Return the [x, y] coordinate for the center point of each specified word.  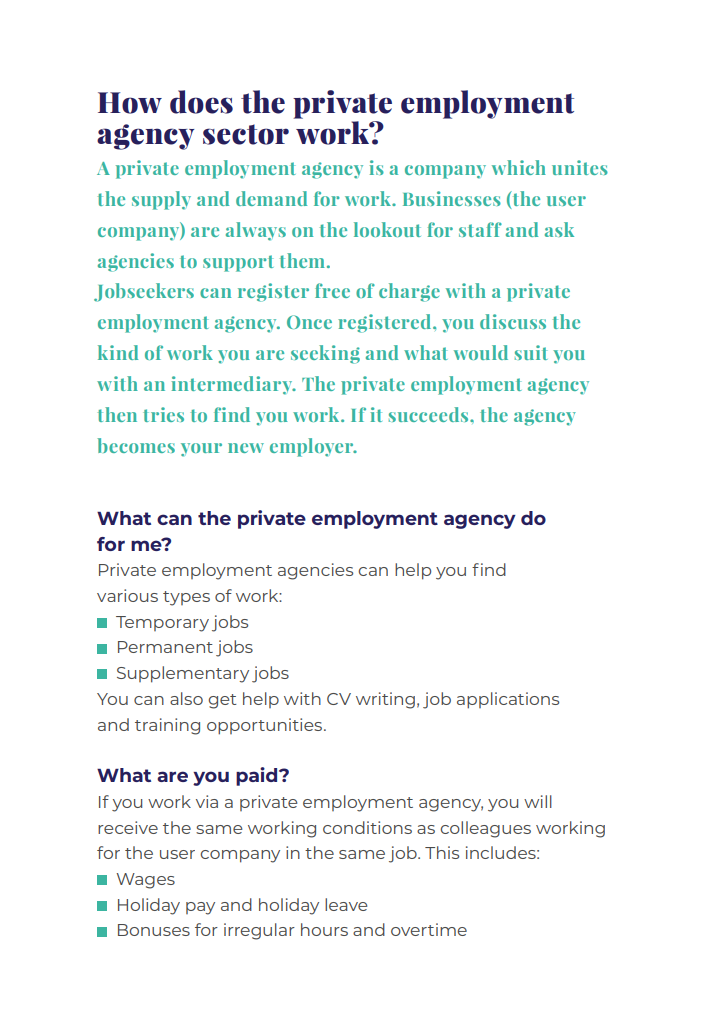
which [519, 167]
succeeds [430, 414]
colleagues [485, 829]
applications [508, 700]
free [332, 290]
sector [246, 134]
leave [346, 904]
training [167, 726]
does [201, 102]
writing [385, 700]
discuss [513, 321]
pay [200, 908]
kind [118, 352]
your [201, 450]
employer [312, 447]
